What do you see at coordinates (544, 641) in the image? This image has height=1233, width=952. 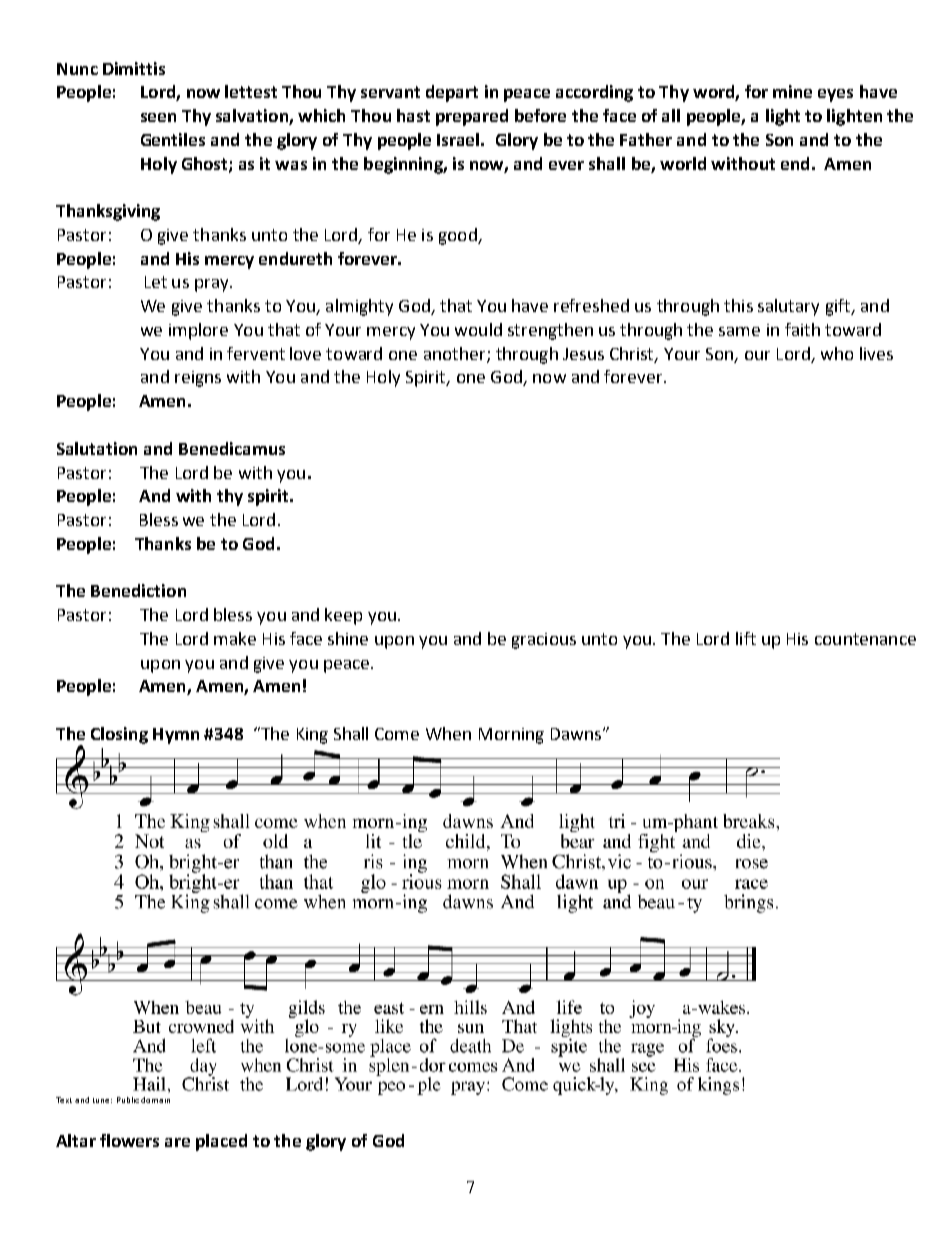 I see `gracious` at bounding box center [544, 641].
